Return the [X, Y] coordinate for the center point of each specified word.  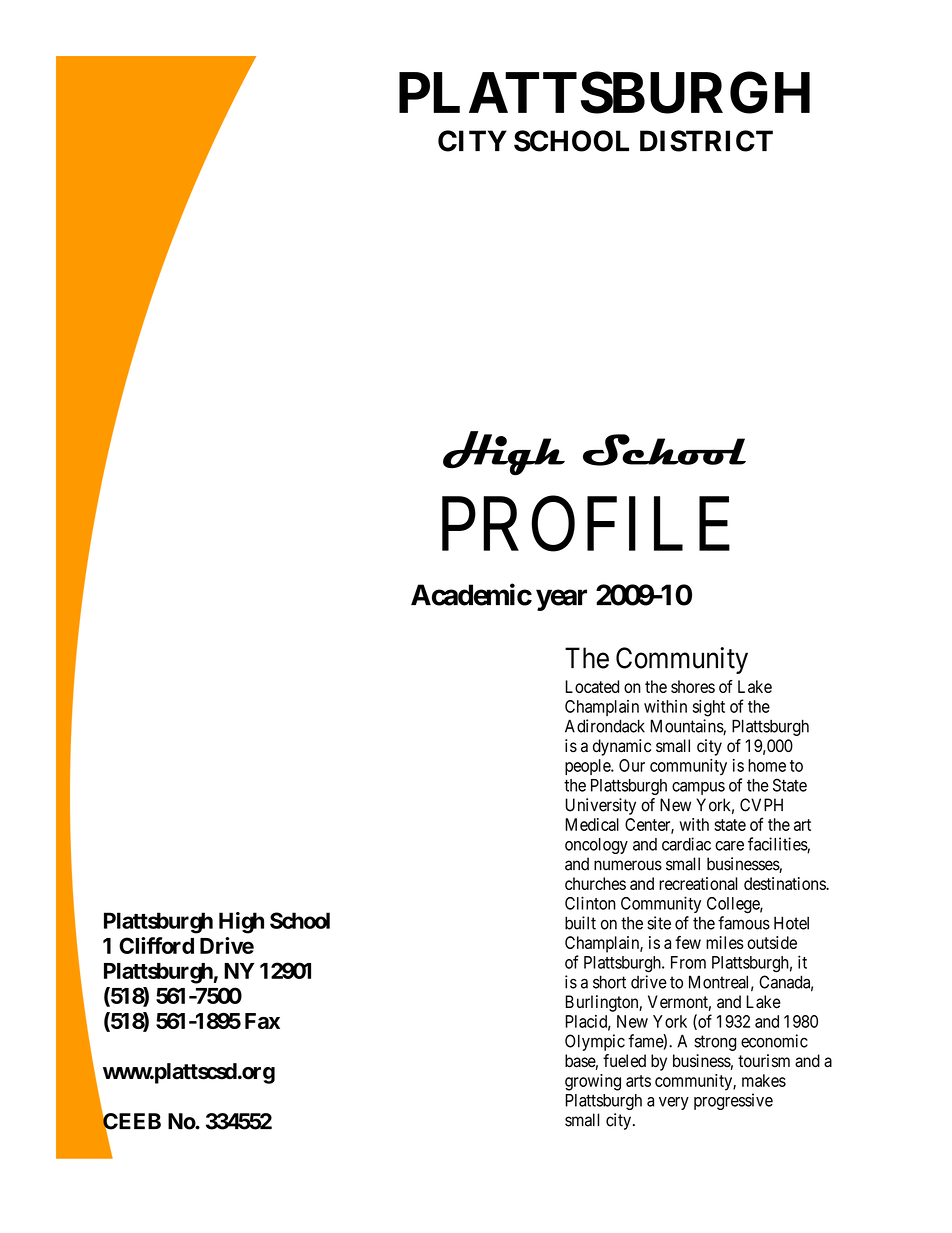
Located [592, 686]
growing [593, 1082]
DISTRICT [706, 141]
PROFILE [586, 525]
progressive [733, 1101]
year [561, 600]
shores [693, 686]
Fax [262, 1021]
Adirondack [605, 726]
